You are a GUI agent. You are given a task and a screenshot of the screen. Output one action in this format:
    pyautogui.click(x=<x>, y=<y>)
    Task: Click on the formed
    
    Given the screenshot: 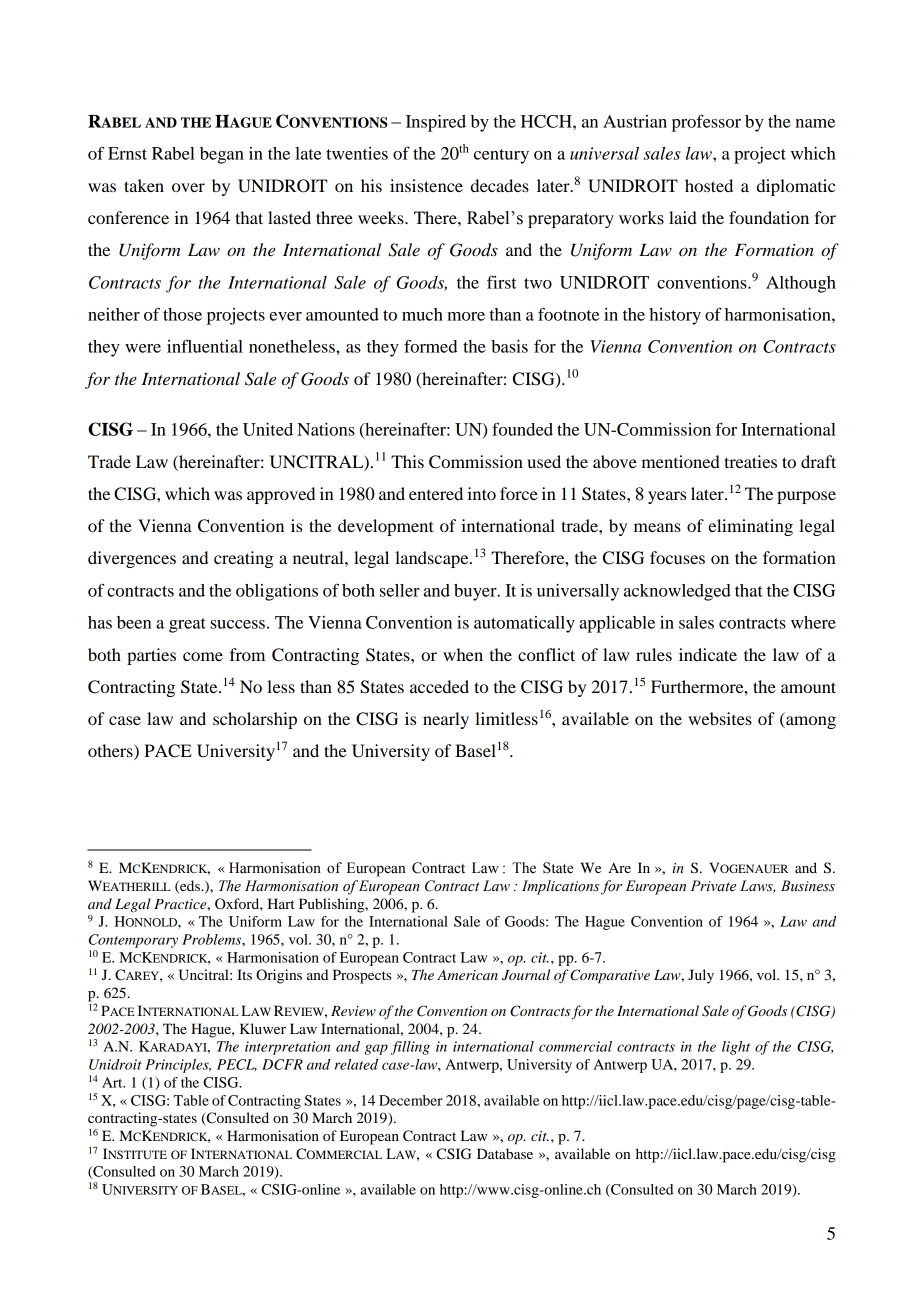 What is the action you would take?
    pyautogui.click(x=430, y=346)
